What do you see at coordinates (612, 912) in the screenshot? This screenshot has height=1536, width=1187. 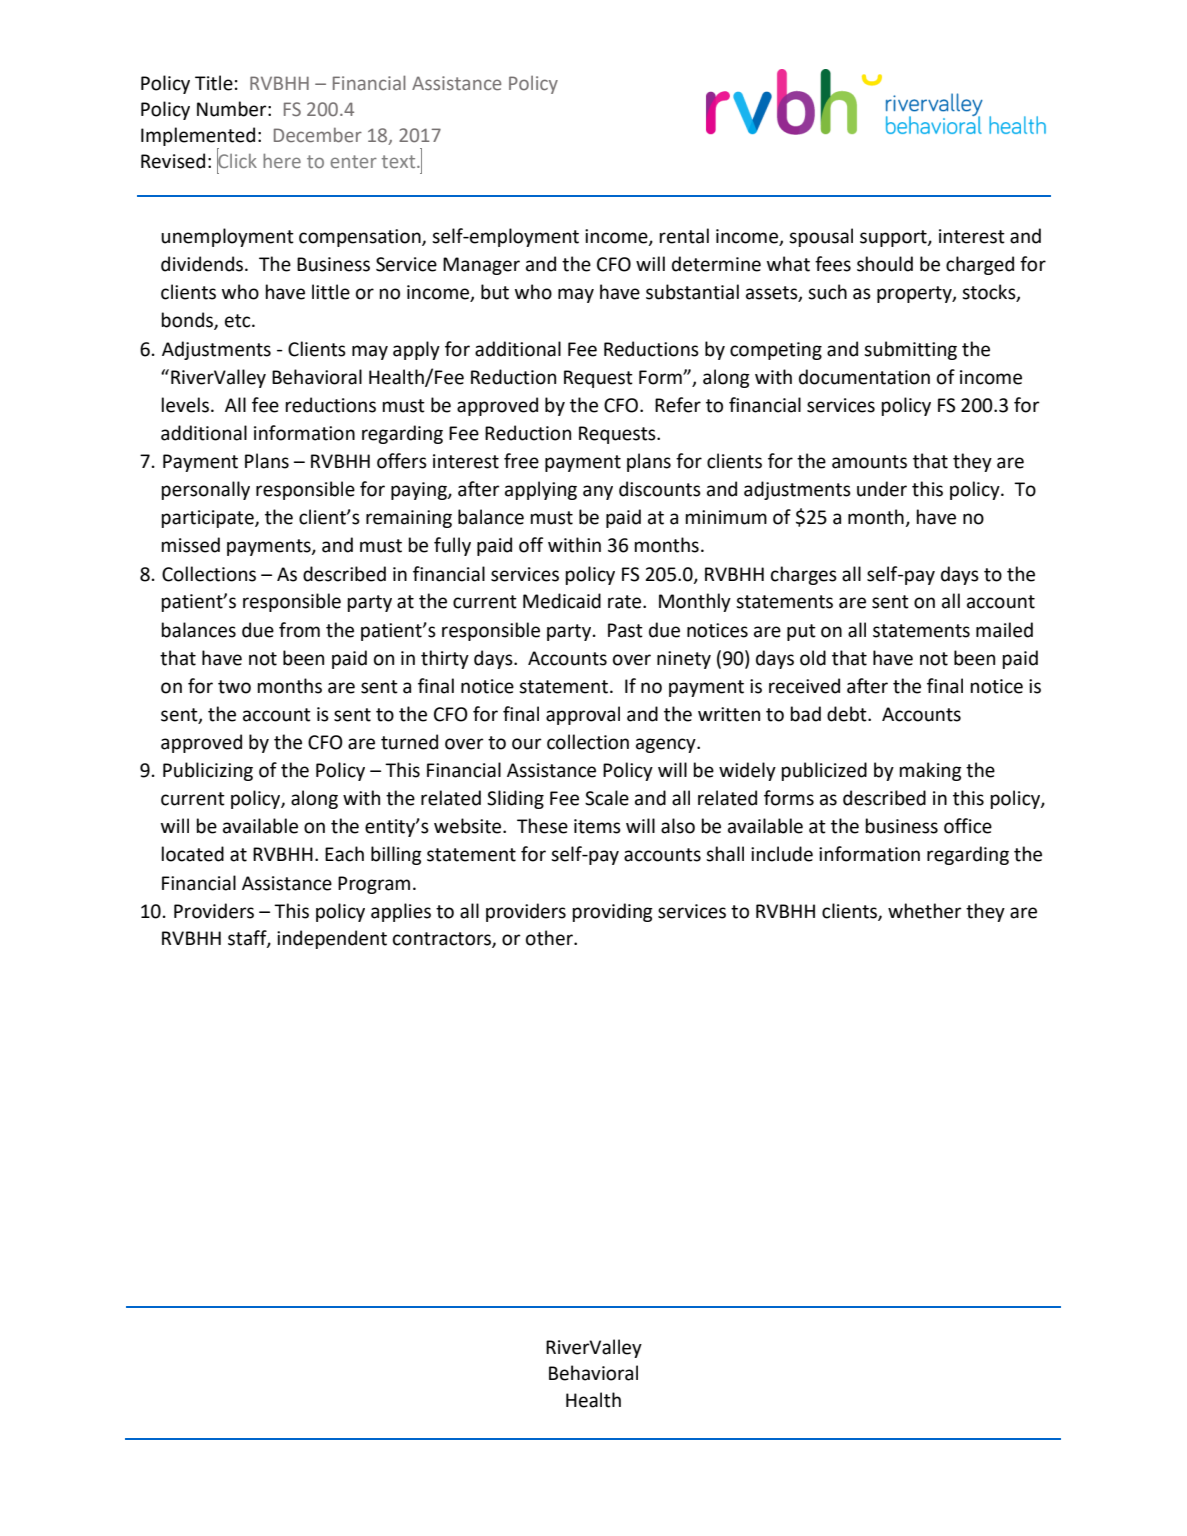 I see `providing` at bounding box center [612, 912].
